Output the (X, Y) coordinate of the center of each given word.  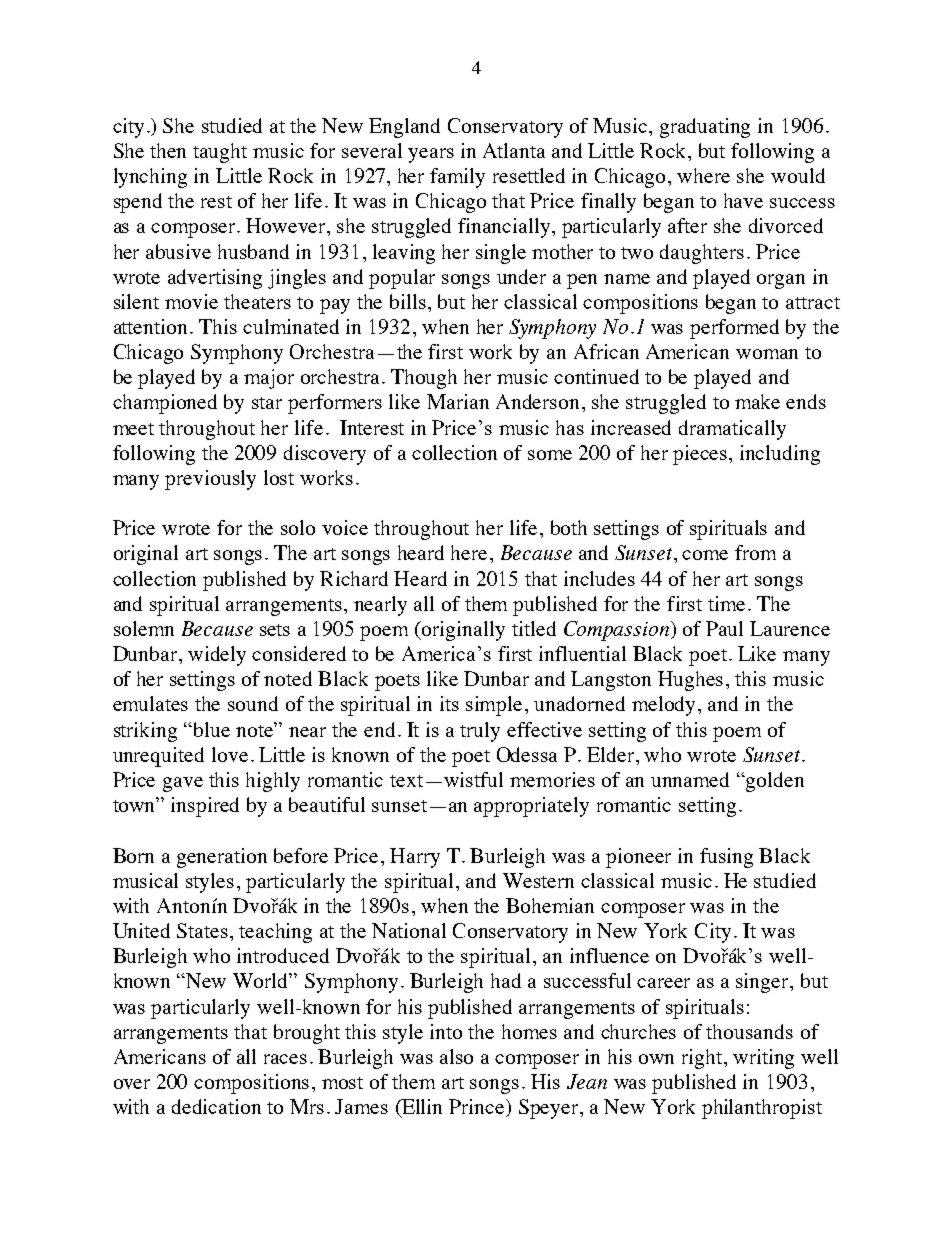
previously (210, 480)
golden (774, 782)
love (230, 754)
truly (480, 732)
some (550, 455)
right (703, 1059)
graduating (705, 128)
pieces (701, 455)
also (456, 1056)
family (457, 178)
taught (220, 153)
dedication (216, 1106)
